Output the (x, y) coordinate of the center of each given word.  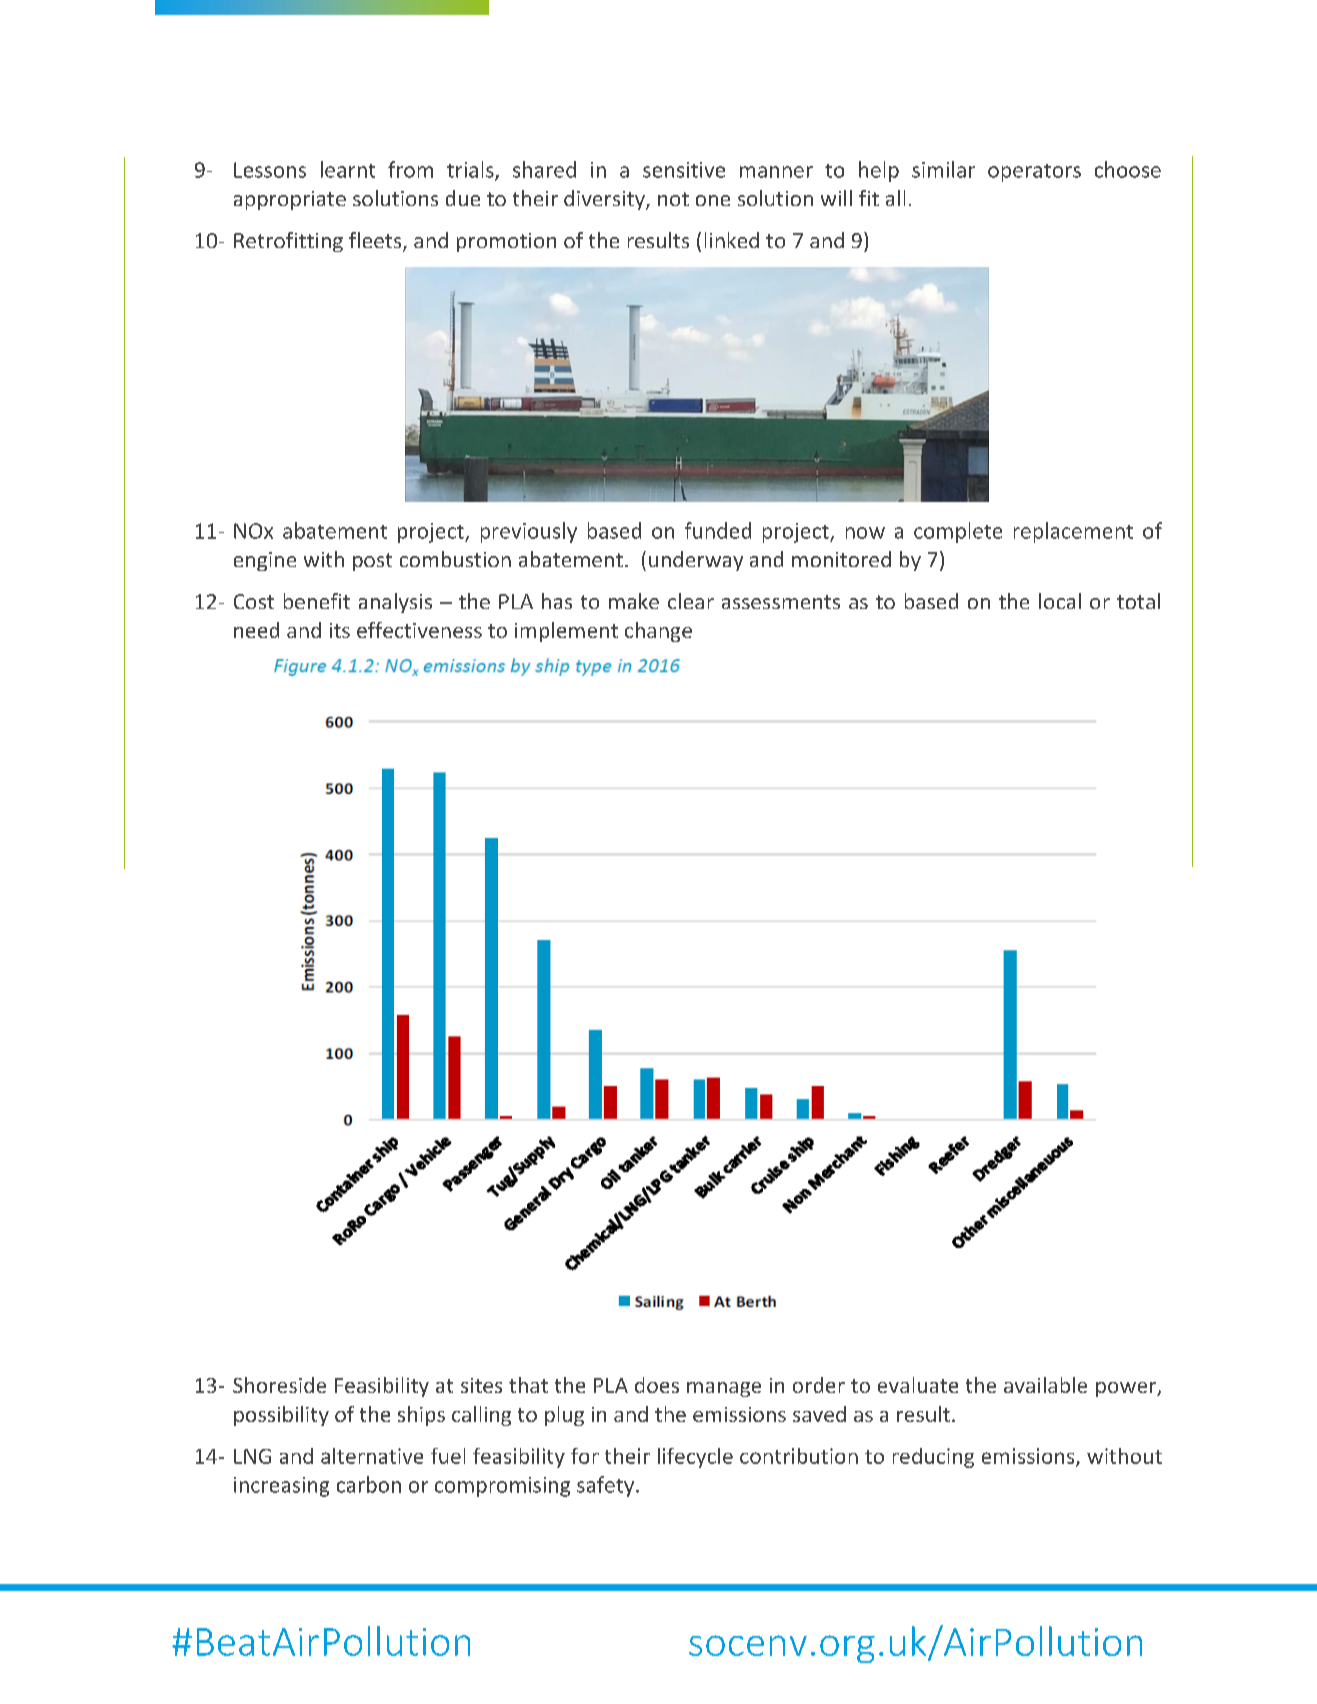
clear (691, 601)
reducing (933, 1458)
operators (1034, 173)
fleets (376, 241)
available (1045, 1385)
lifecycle (695, 1458)
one (713, 200)
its (340, 630)
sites (481, 1385)
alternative (372, 1456)
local (1060, 601)
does (657, 1385)
